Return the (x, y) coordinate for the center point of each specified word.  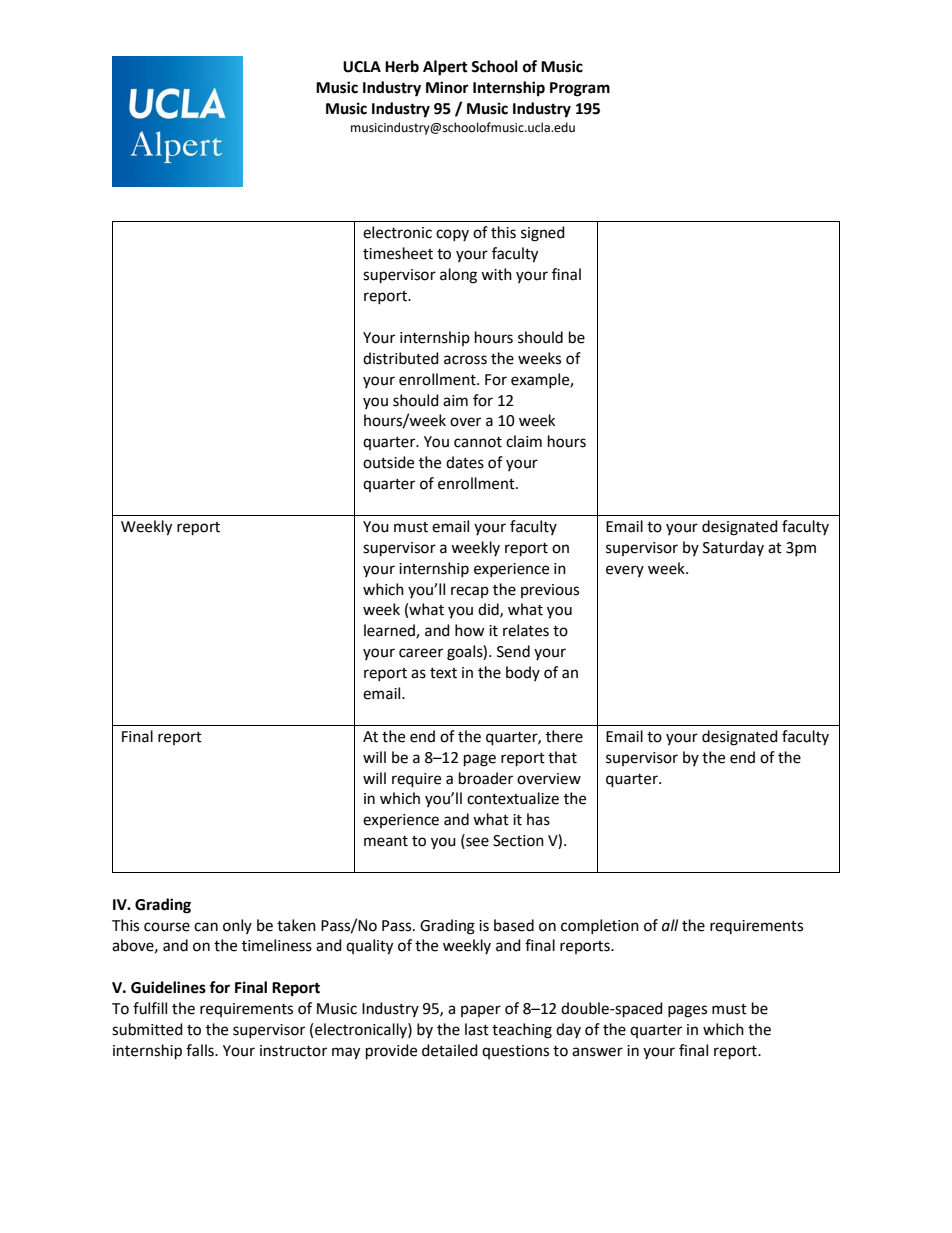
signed (543, 234)
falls (201, 1050)
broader (486, 778)
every (625, 571)
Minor (447, 87)
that (562, 757)
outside (388, 462)
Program (580, 89)
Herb (402, 66)
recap (470, 592)
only (237, 926)
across (465, 360)
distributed (401, 358)
